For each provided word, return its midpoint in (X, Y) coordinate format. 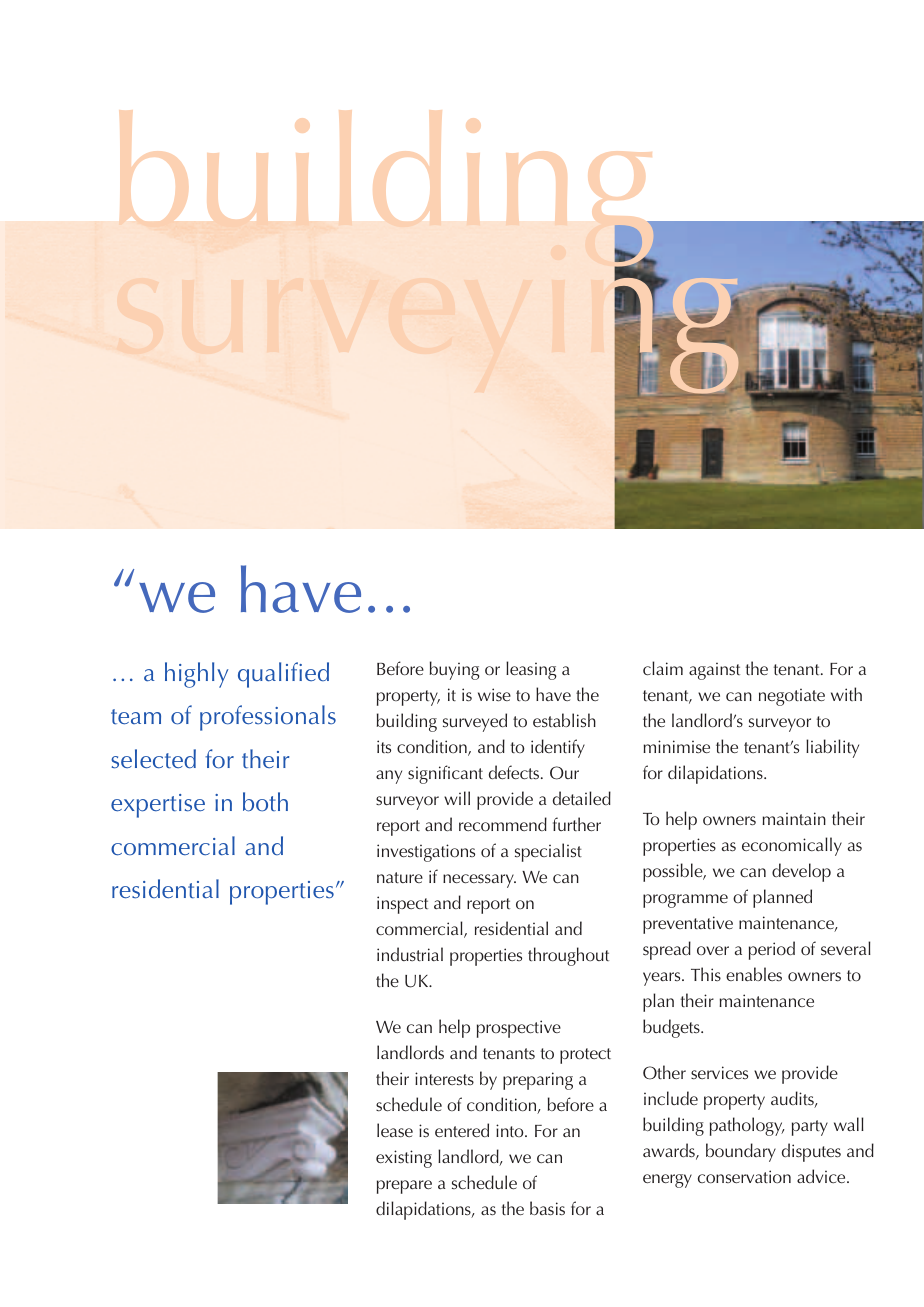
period (772, 950)
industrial (410, 954)
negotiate (792, 697)
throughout (568, 956)
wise (494, 695)
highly (196, 675)
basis (547, 1208)
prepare (404, 1187)
